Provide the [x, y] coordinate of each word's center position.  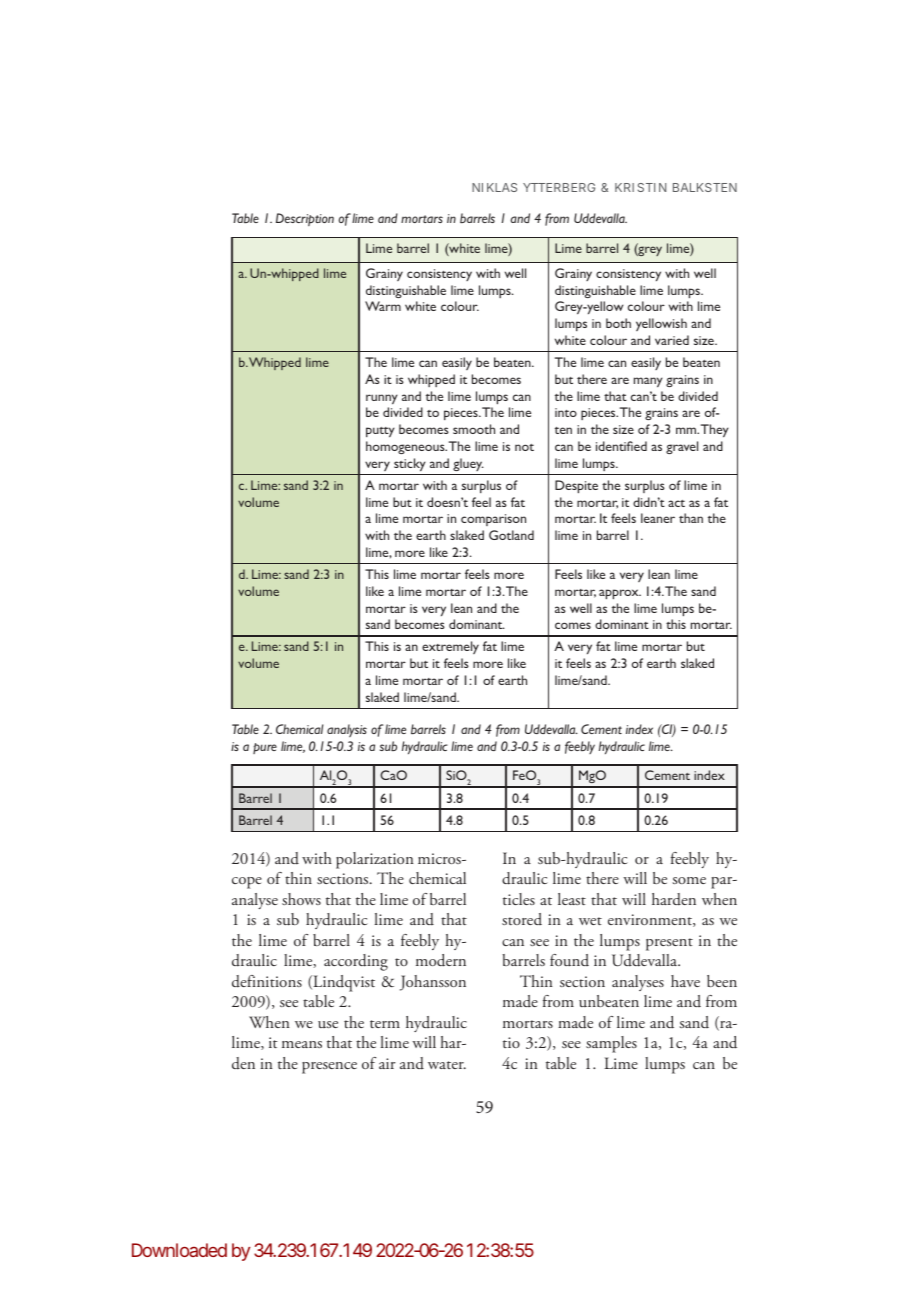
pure [265, 748]
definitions [267, 981]
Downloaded [179, 1250]
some [689, 880]
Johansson [433, 983]
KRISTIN [640, 187]
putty [380, 432]
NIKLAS [494, 187]
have [685, 981]
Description [305, 219]
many [648, 382]
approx [620, 594]
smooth [474, 429]
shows [301, 899]
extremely [450, 647]
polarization [375, 860]
